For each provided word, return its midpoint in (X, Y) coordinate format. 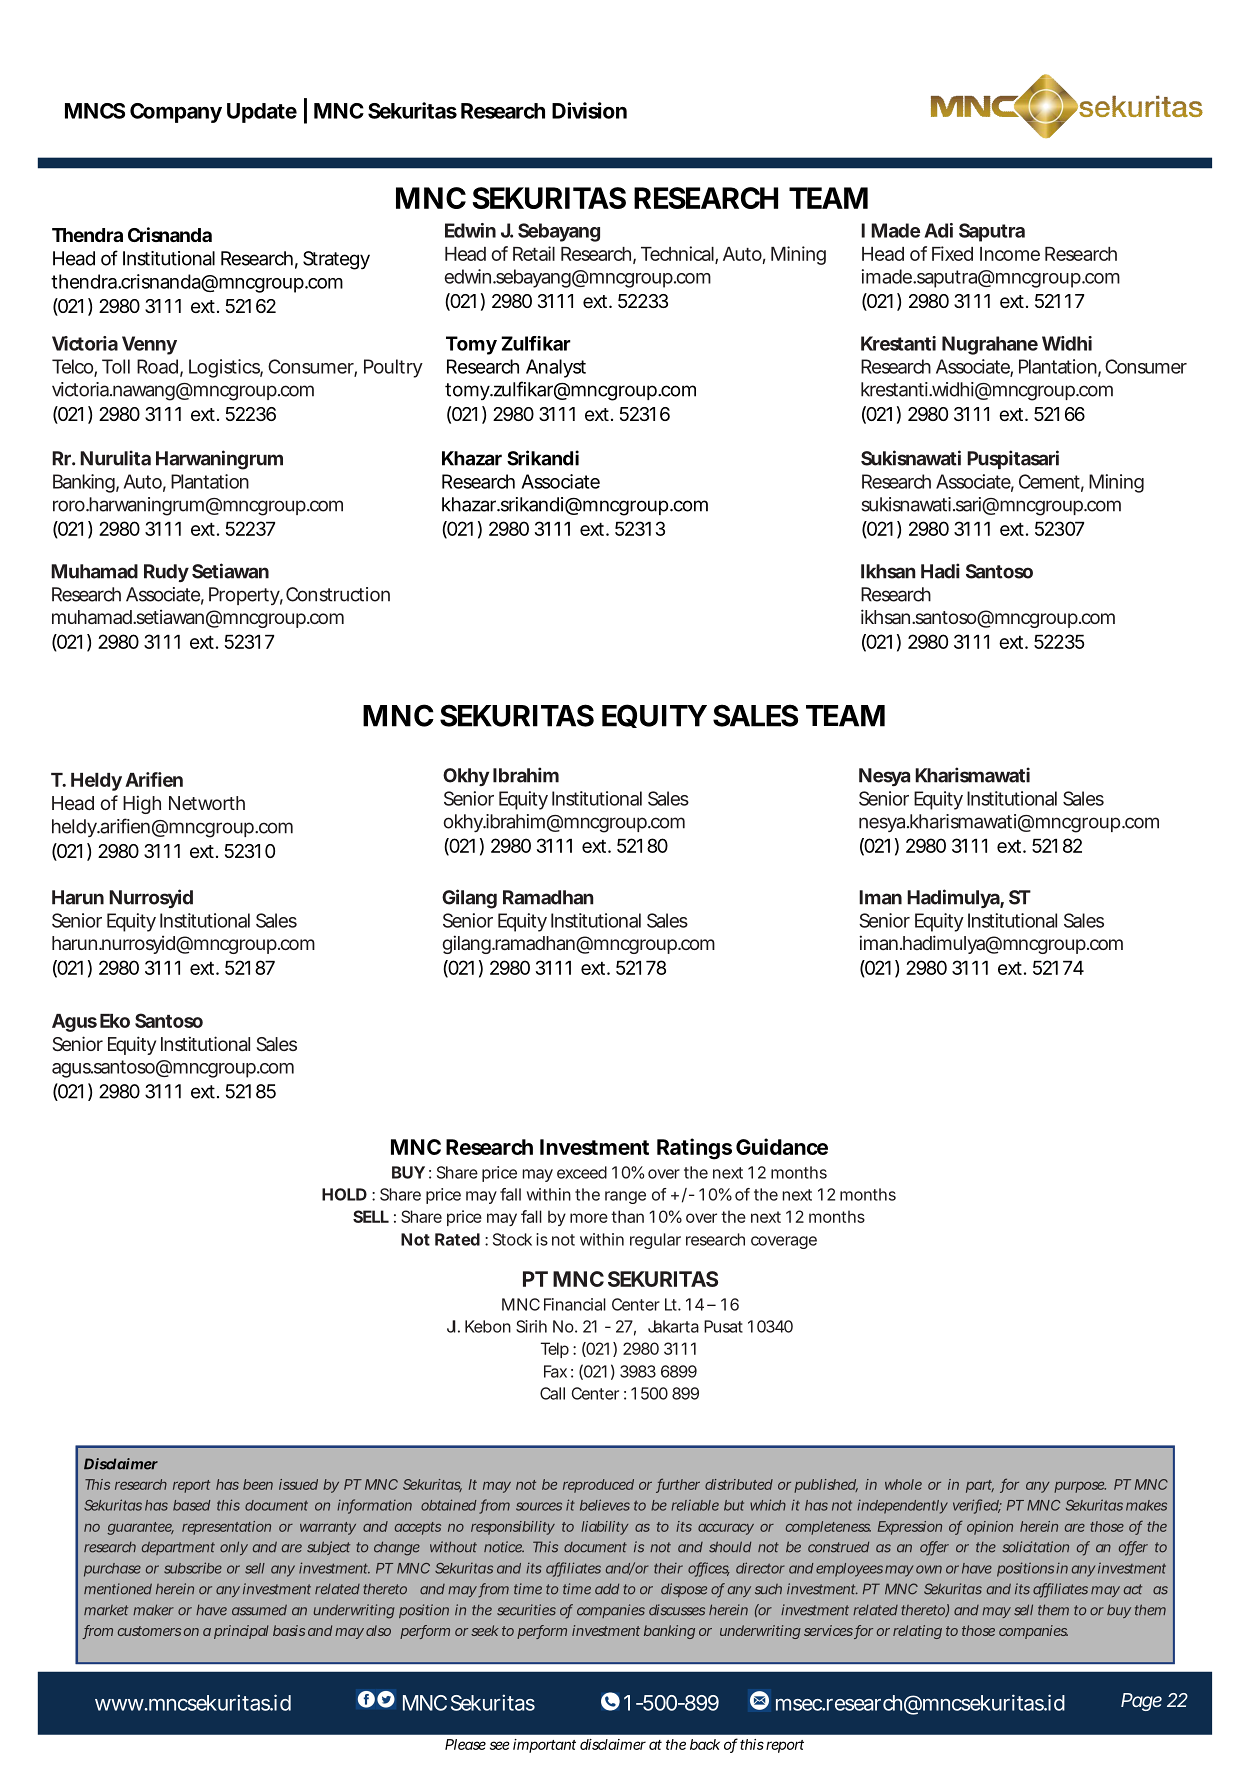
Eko (115, 1021)
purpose (1080, 1487)
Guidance (782, 1146)
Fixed (952, 253)
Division (589, 110)
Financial (575, 1304)
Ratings (694, 1149)
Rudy (166, 573)
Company (176, 113)
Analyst (556, 368)
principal (241, 1632)
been (258, 1484)
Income (1010, 254)
